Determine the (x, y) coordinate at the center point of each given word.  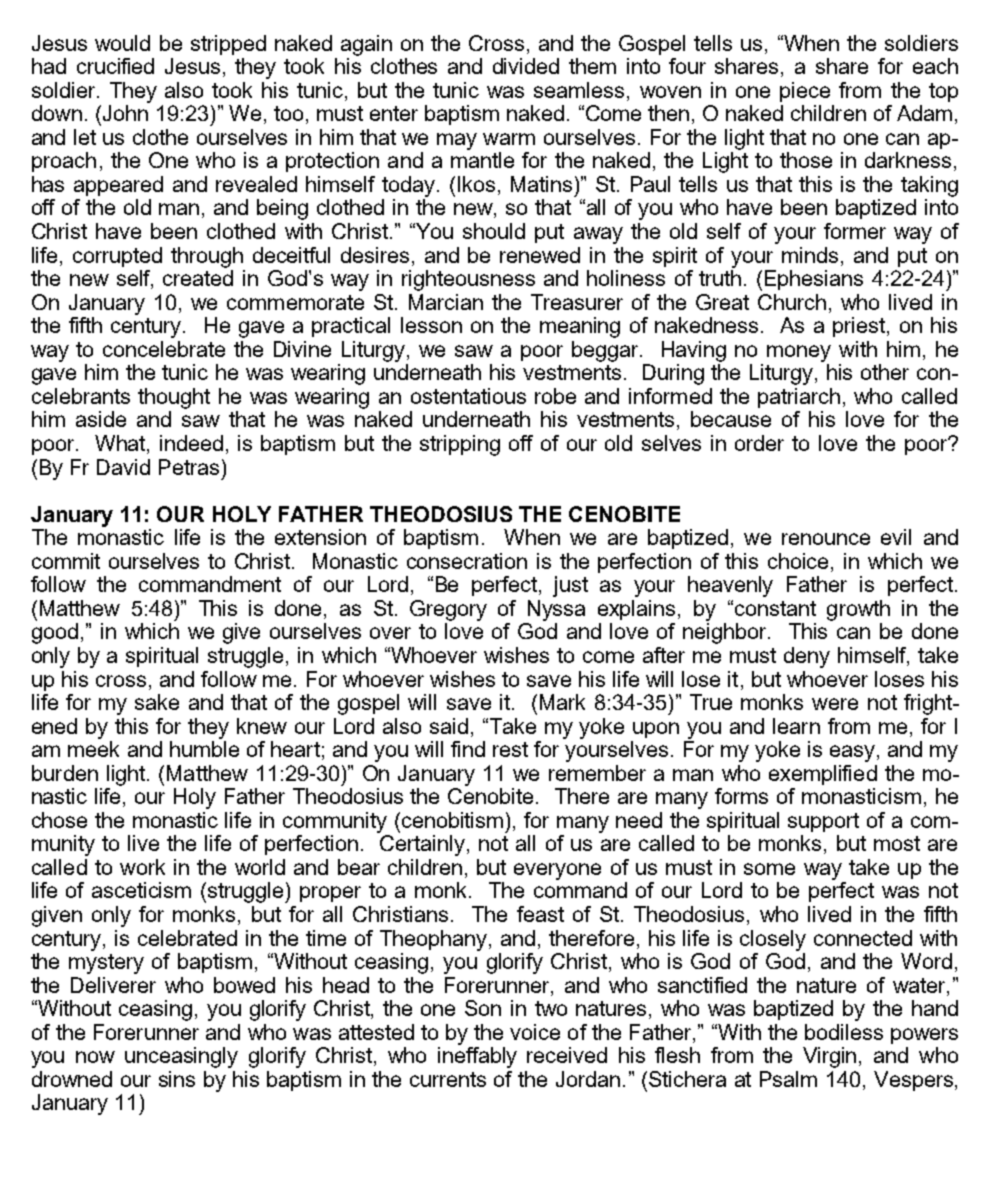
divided (526, 66)
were (835, 704)
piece (805, 92)
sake (157, 702)
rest (510, 749)
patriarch (799, 398)
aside (101, 419)
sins (177, 1079)
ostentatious (468, 396)
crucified (115, 66)
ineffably (477, 1057)
